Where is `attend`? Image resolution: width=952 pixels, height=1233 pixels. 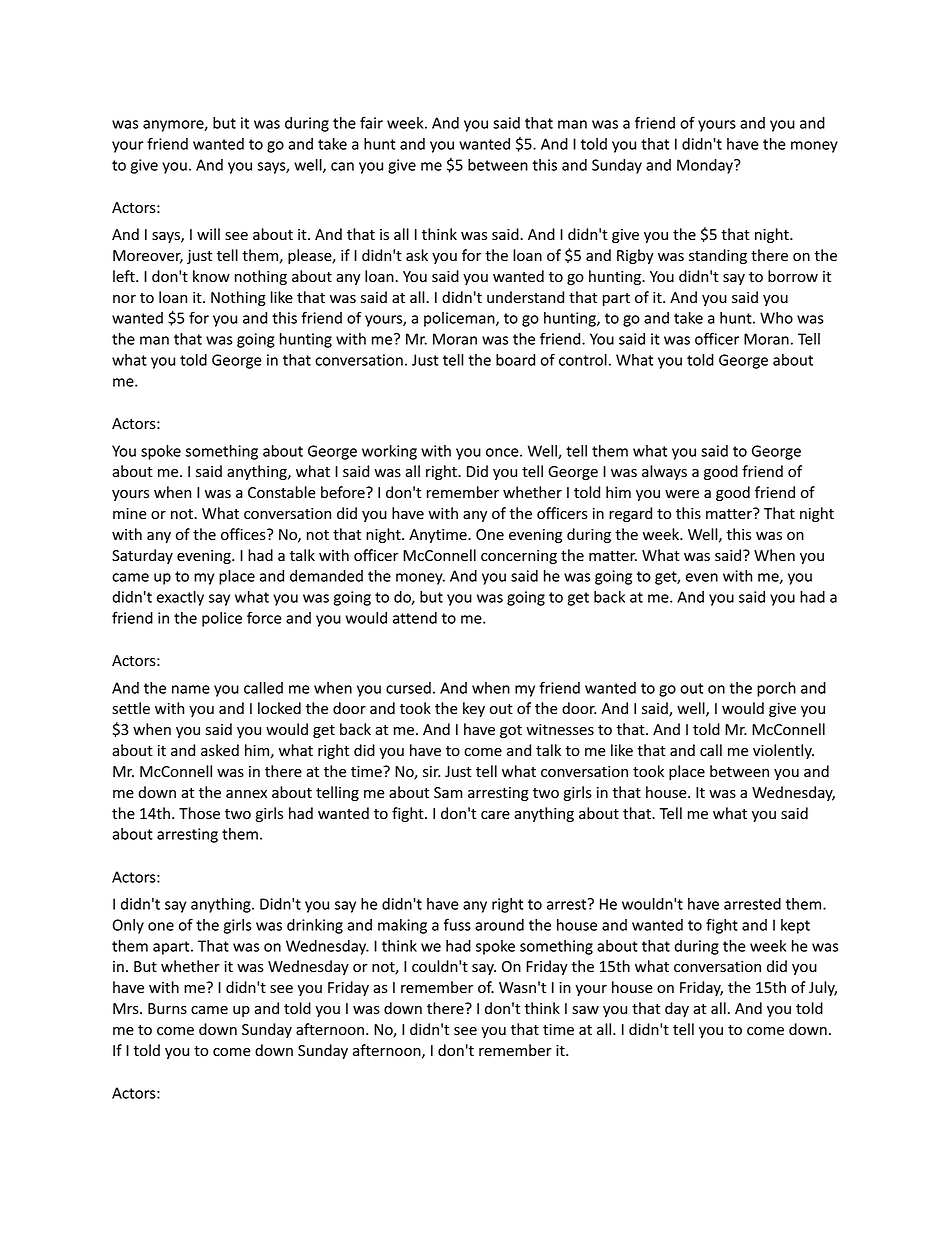
attend is located at coordinates (415, 618).
